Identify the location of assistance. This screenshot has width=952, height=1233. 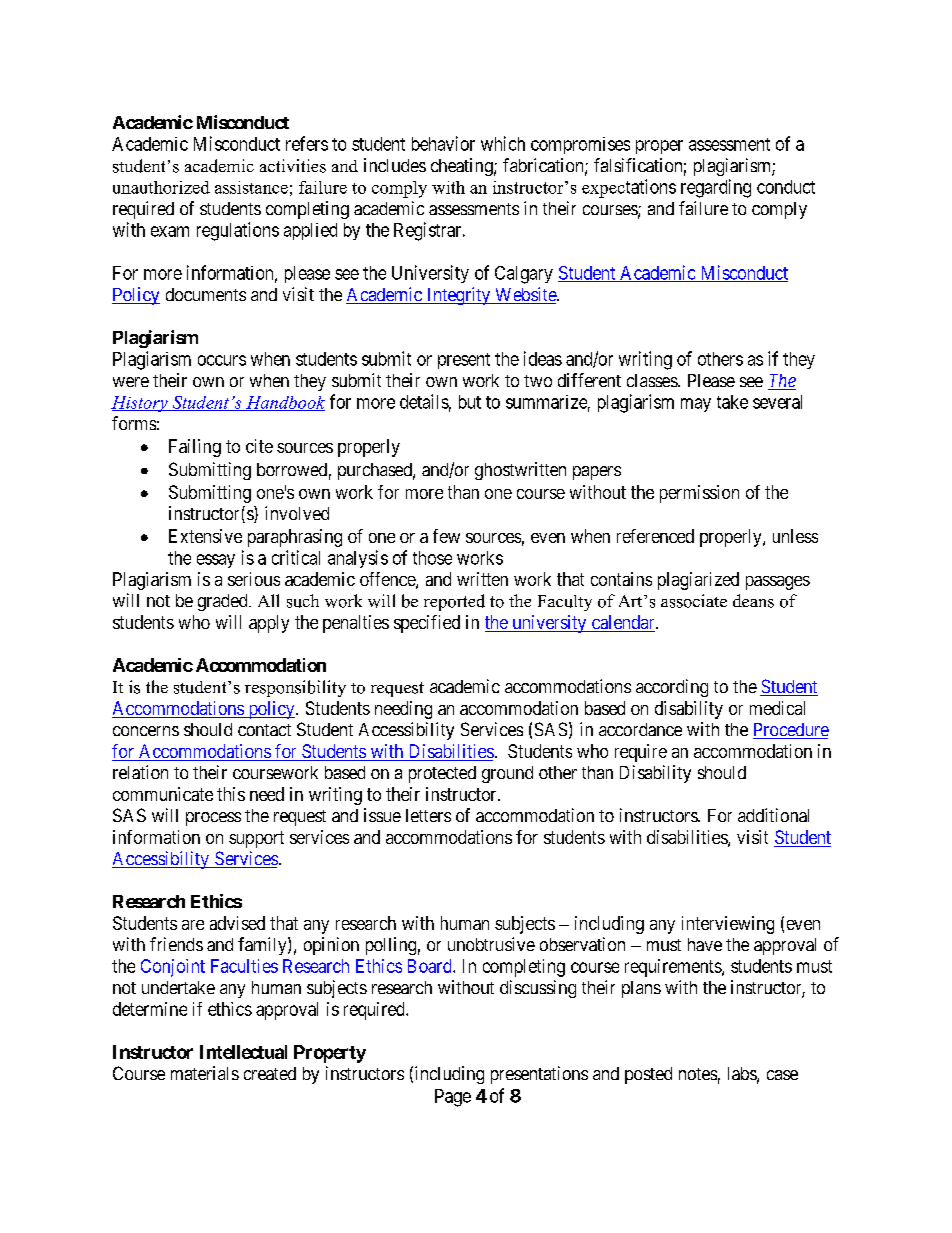
(251, 187).
